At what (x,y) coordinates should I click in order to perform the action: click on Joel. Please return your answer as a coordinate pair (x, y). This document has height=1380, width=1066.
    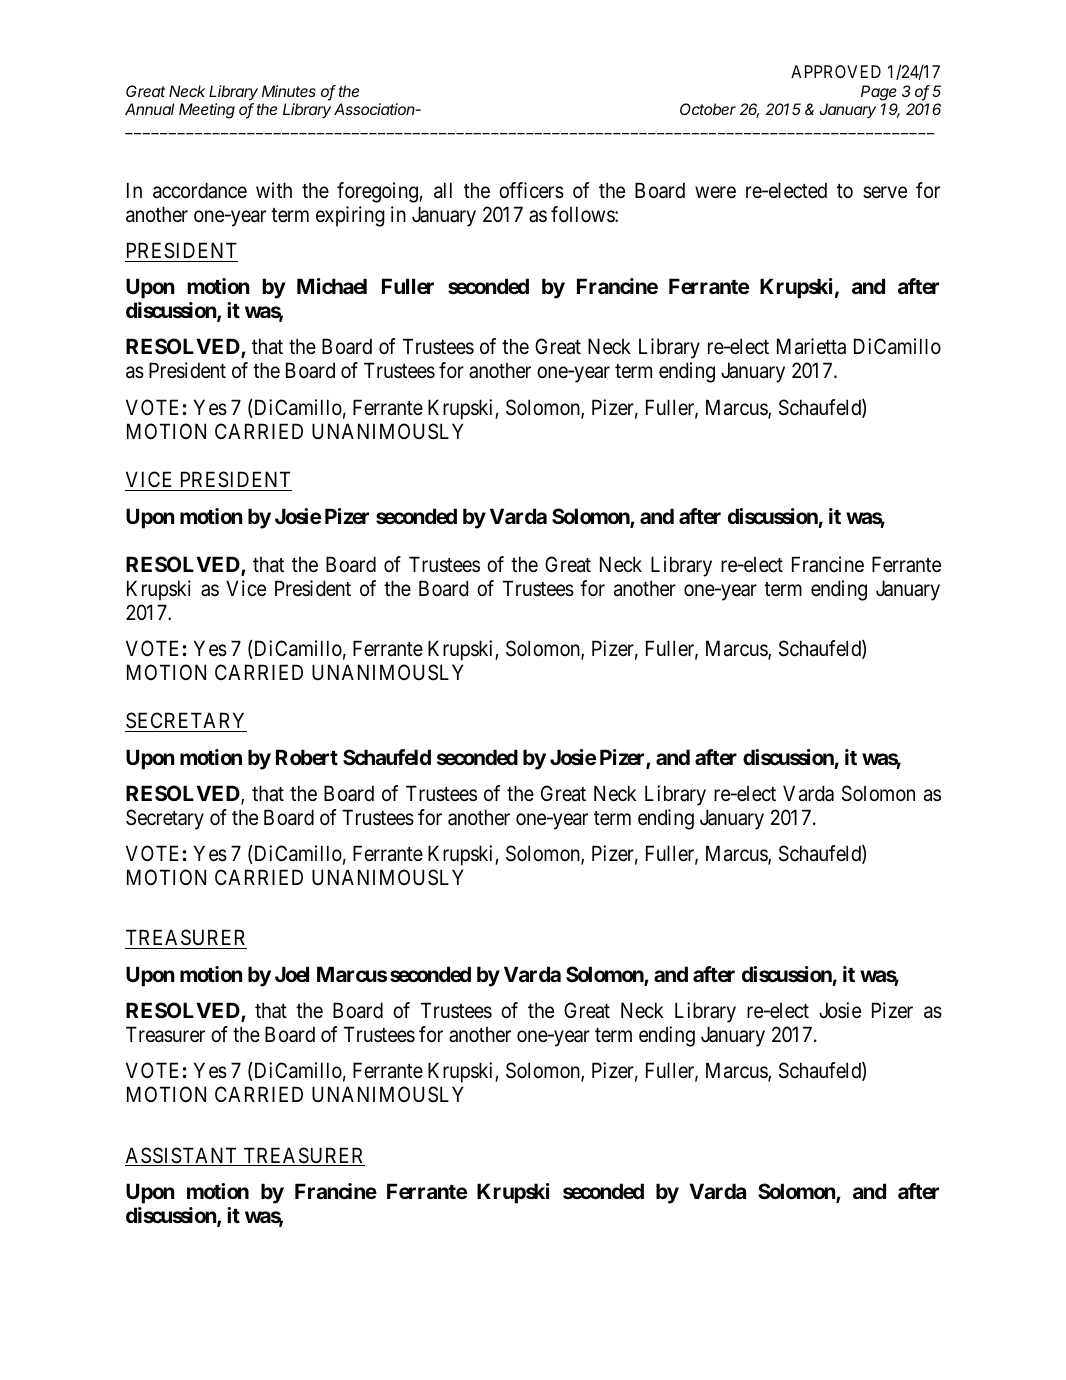
    Looking at the image, I should click on (292, 974).
